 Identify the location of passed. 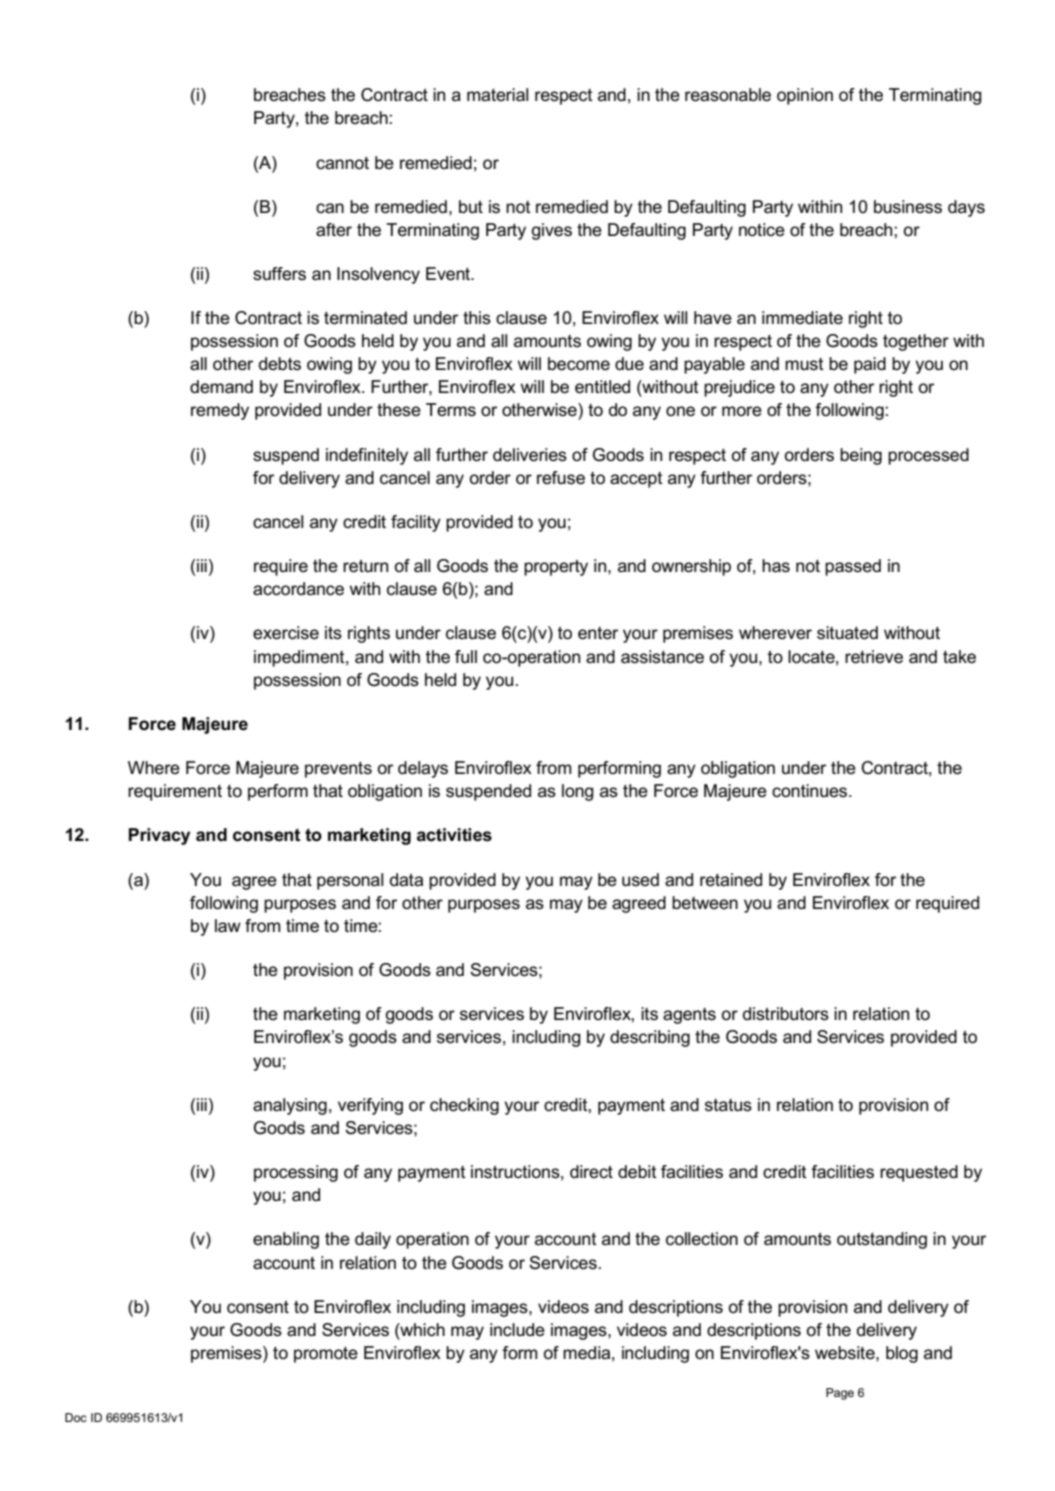
(853, 567).
